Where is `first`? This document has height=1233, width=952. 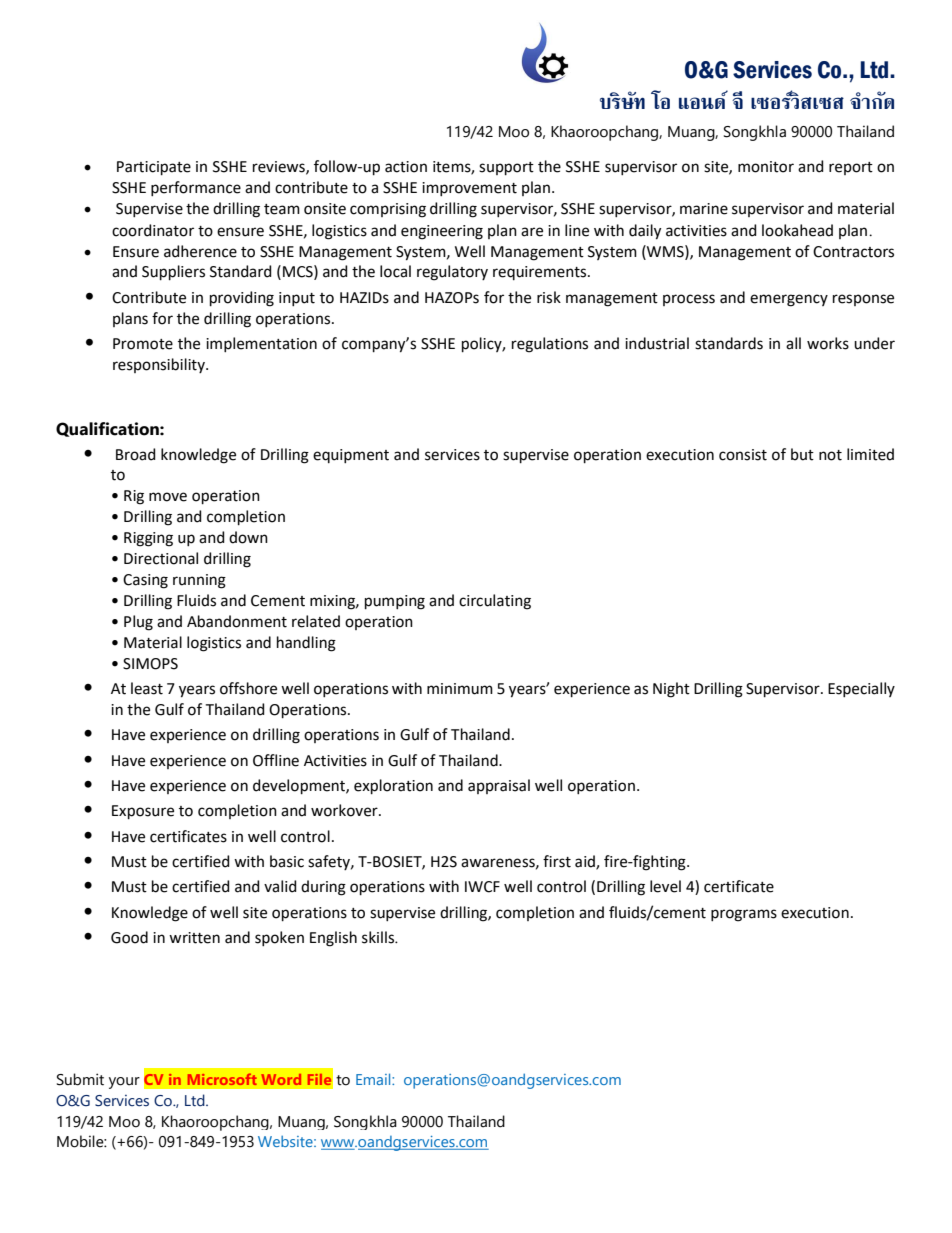
first is located at coordinates (557, 861).
